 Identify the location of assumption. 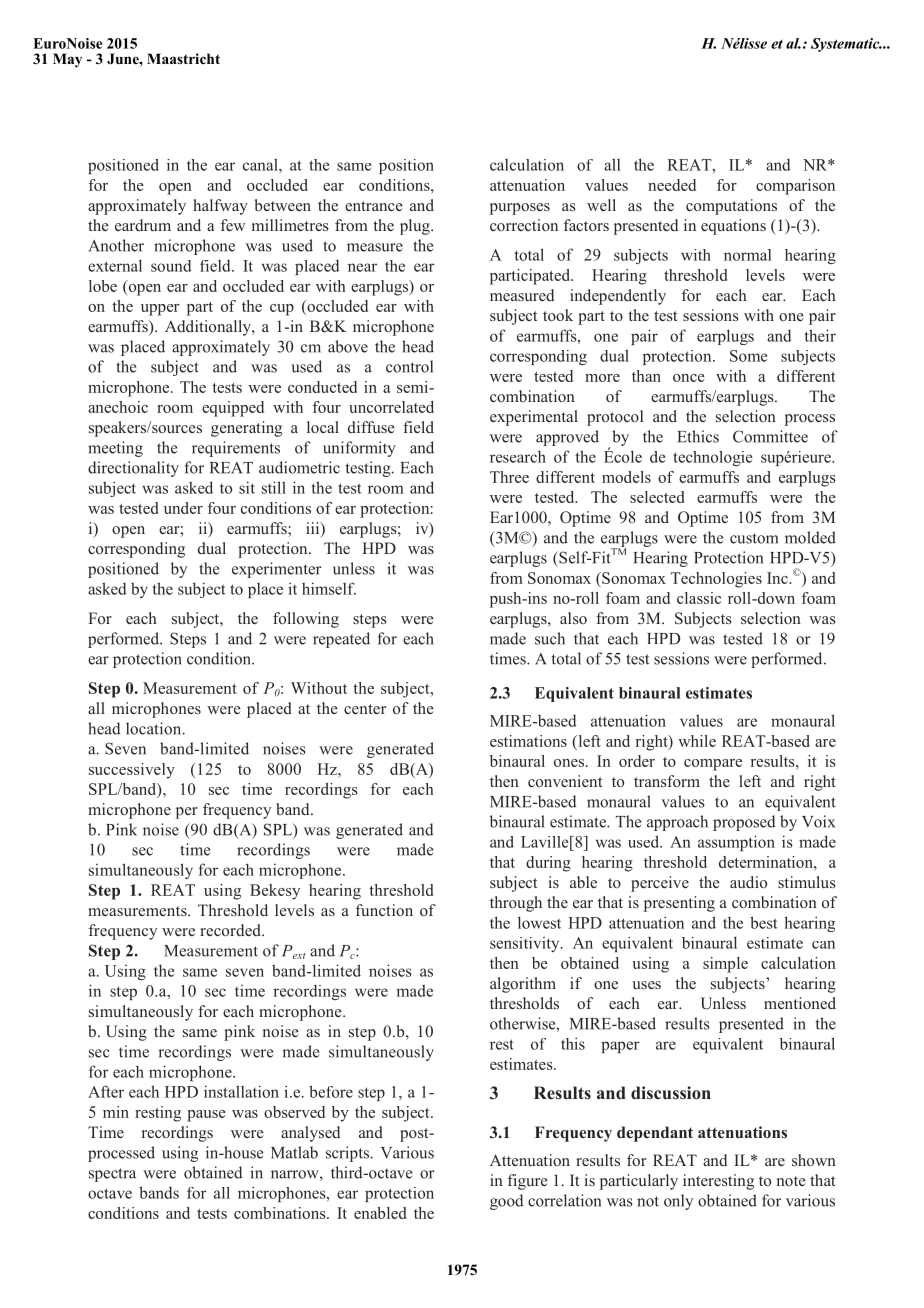
(736, 843).
